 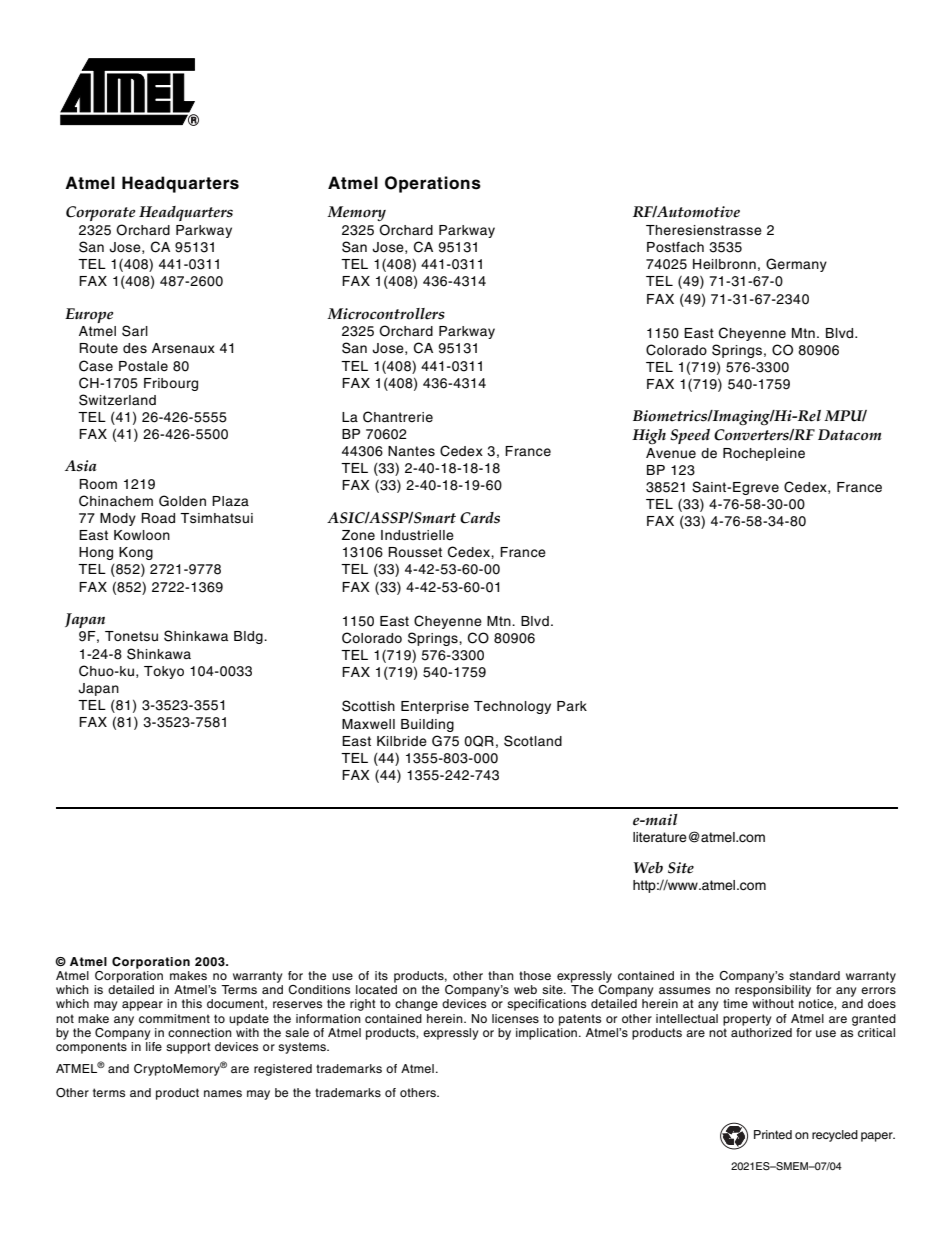 I want to click on Corporate, so click(x=100, y=213).
